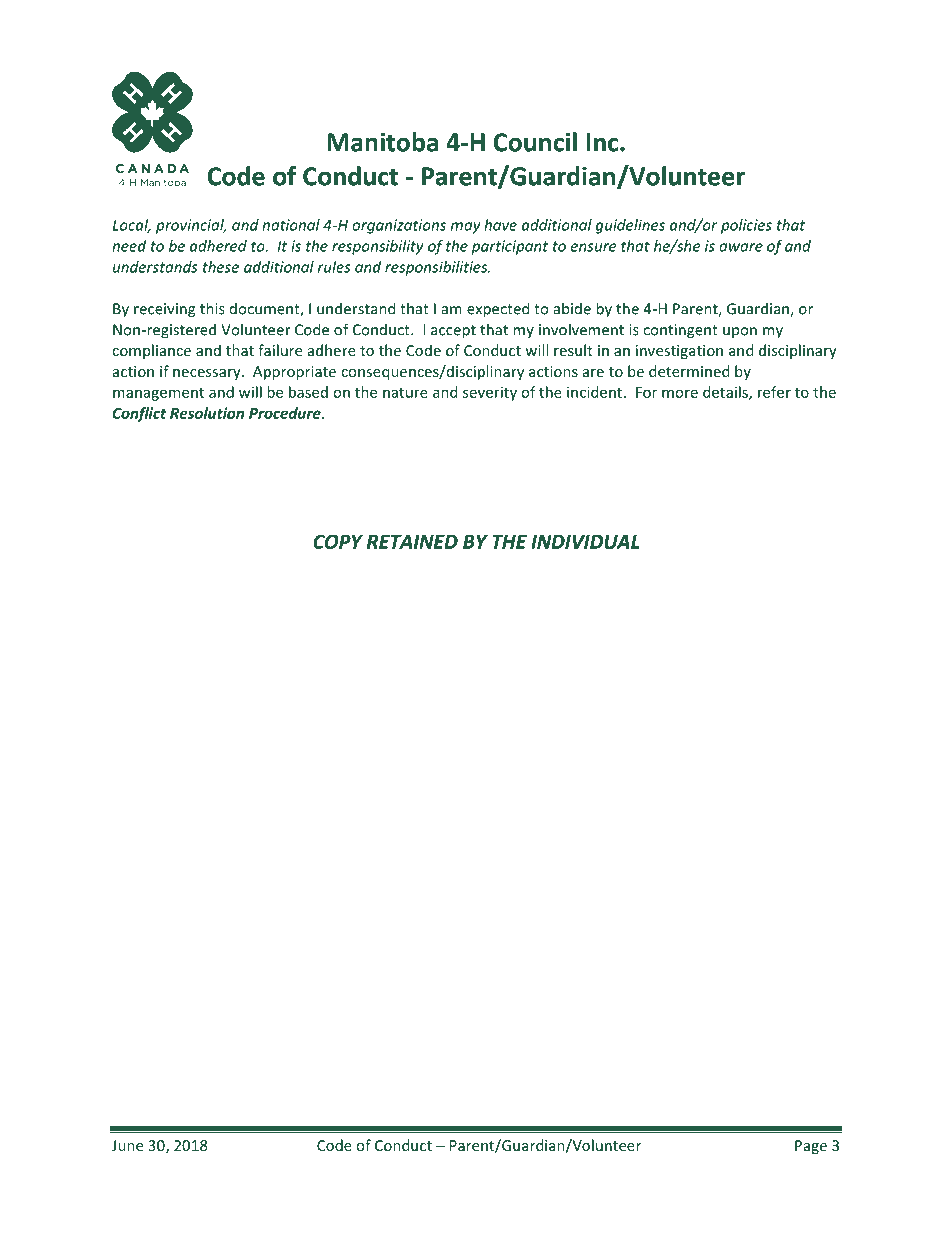  I want to click on details, so click(726, 393).
